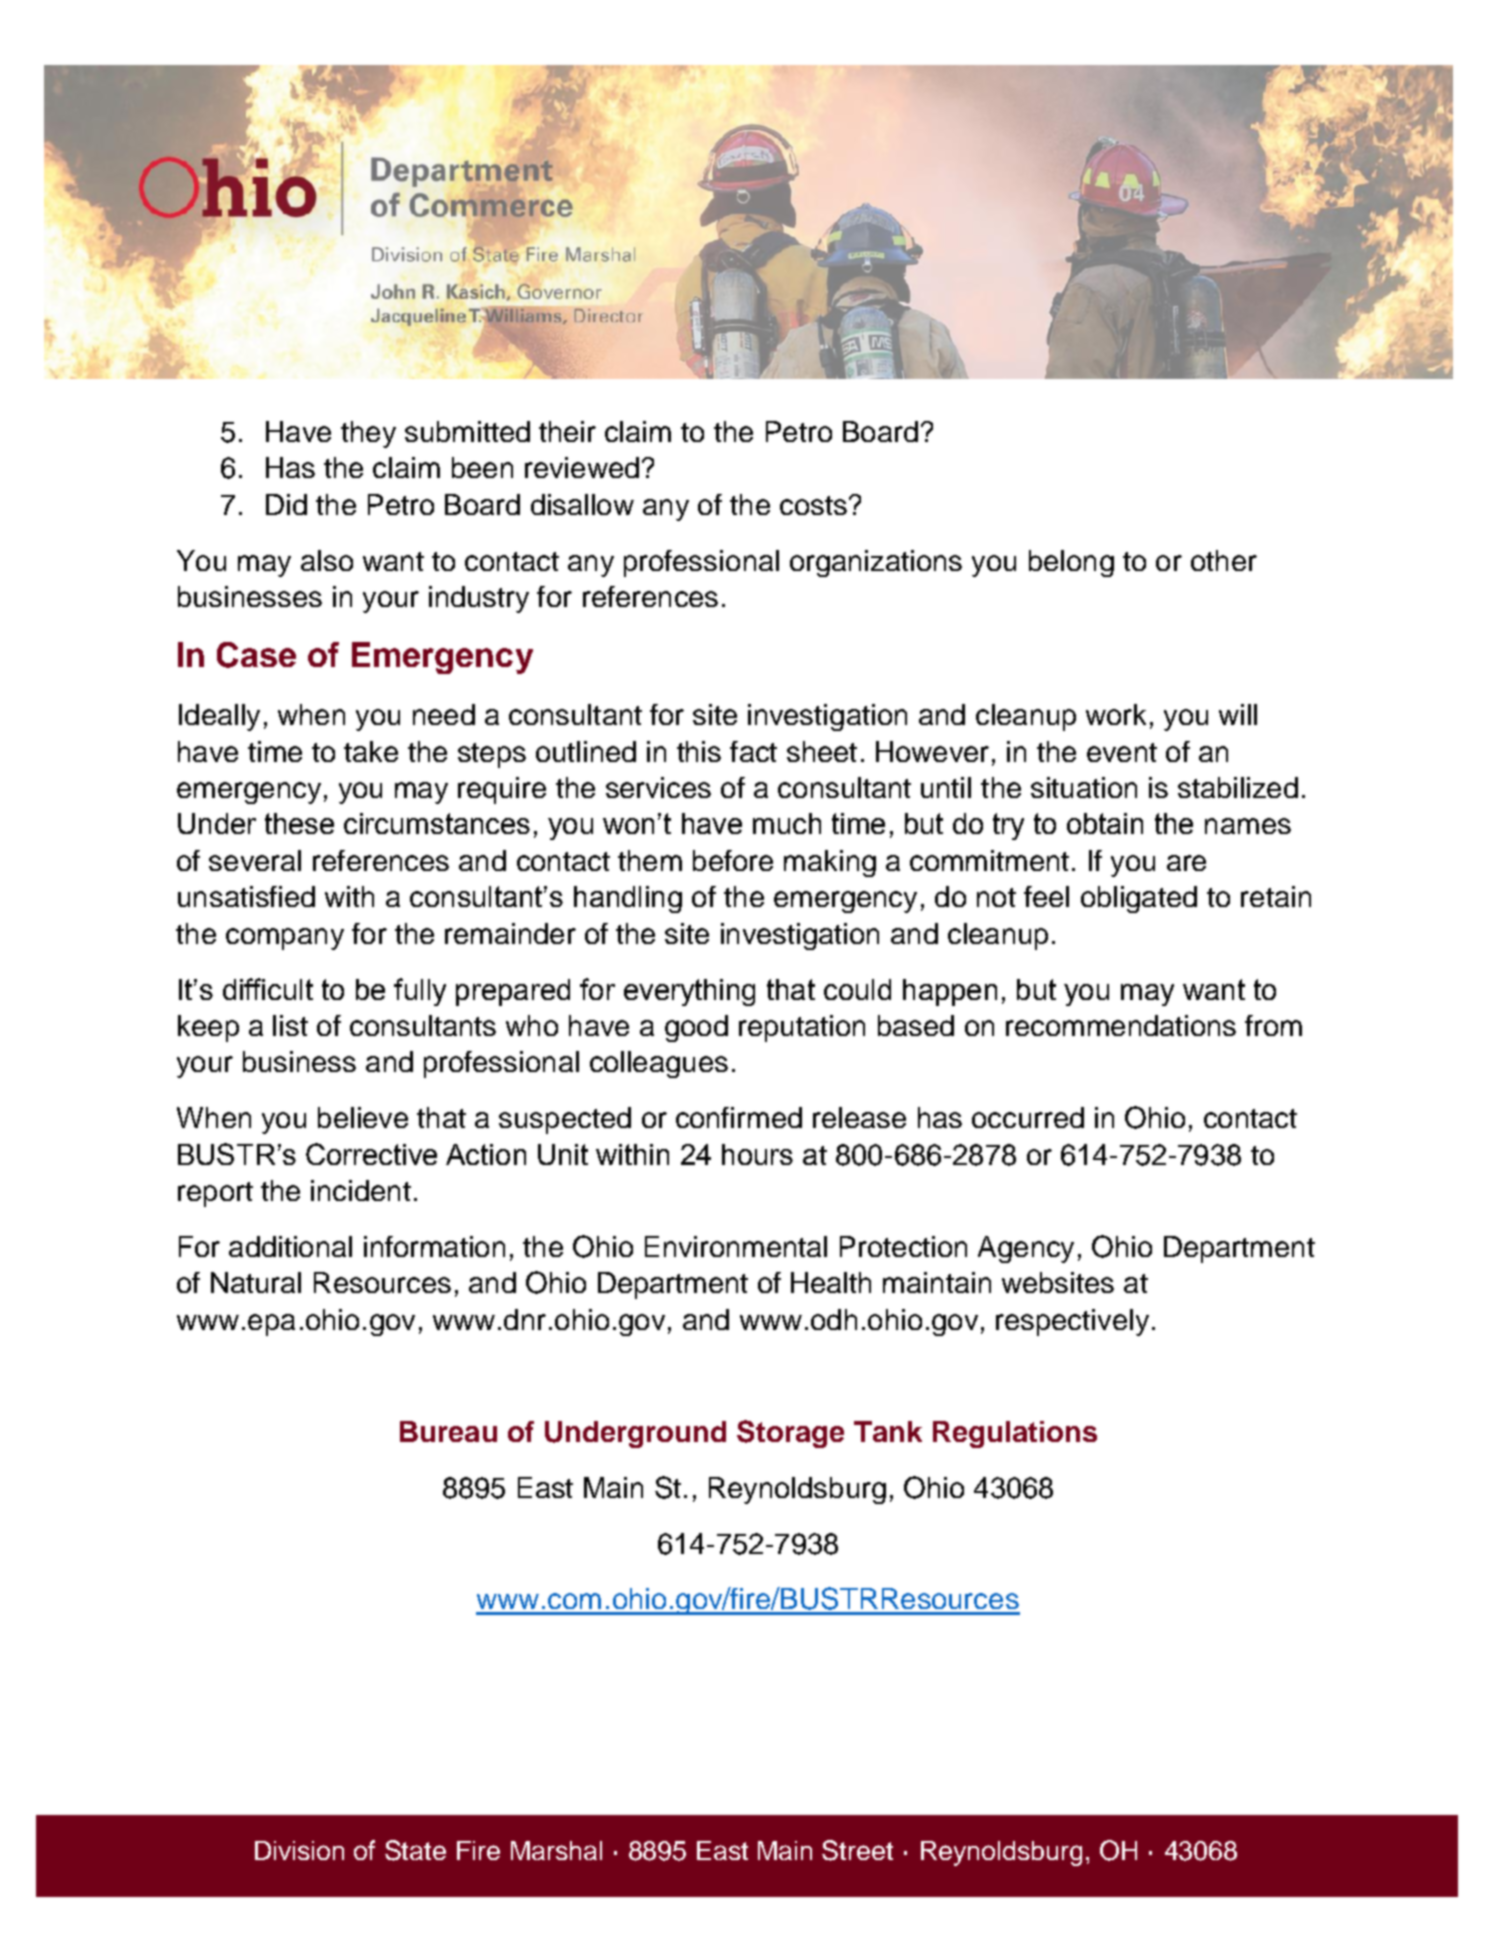  What do you see at coordinates (757, 1154) in the screenshot?
I see `hours` at bounding box center [757, 1154].
